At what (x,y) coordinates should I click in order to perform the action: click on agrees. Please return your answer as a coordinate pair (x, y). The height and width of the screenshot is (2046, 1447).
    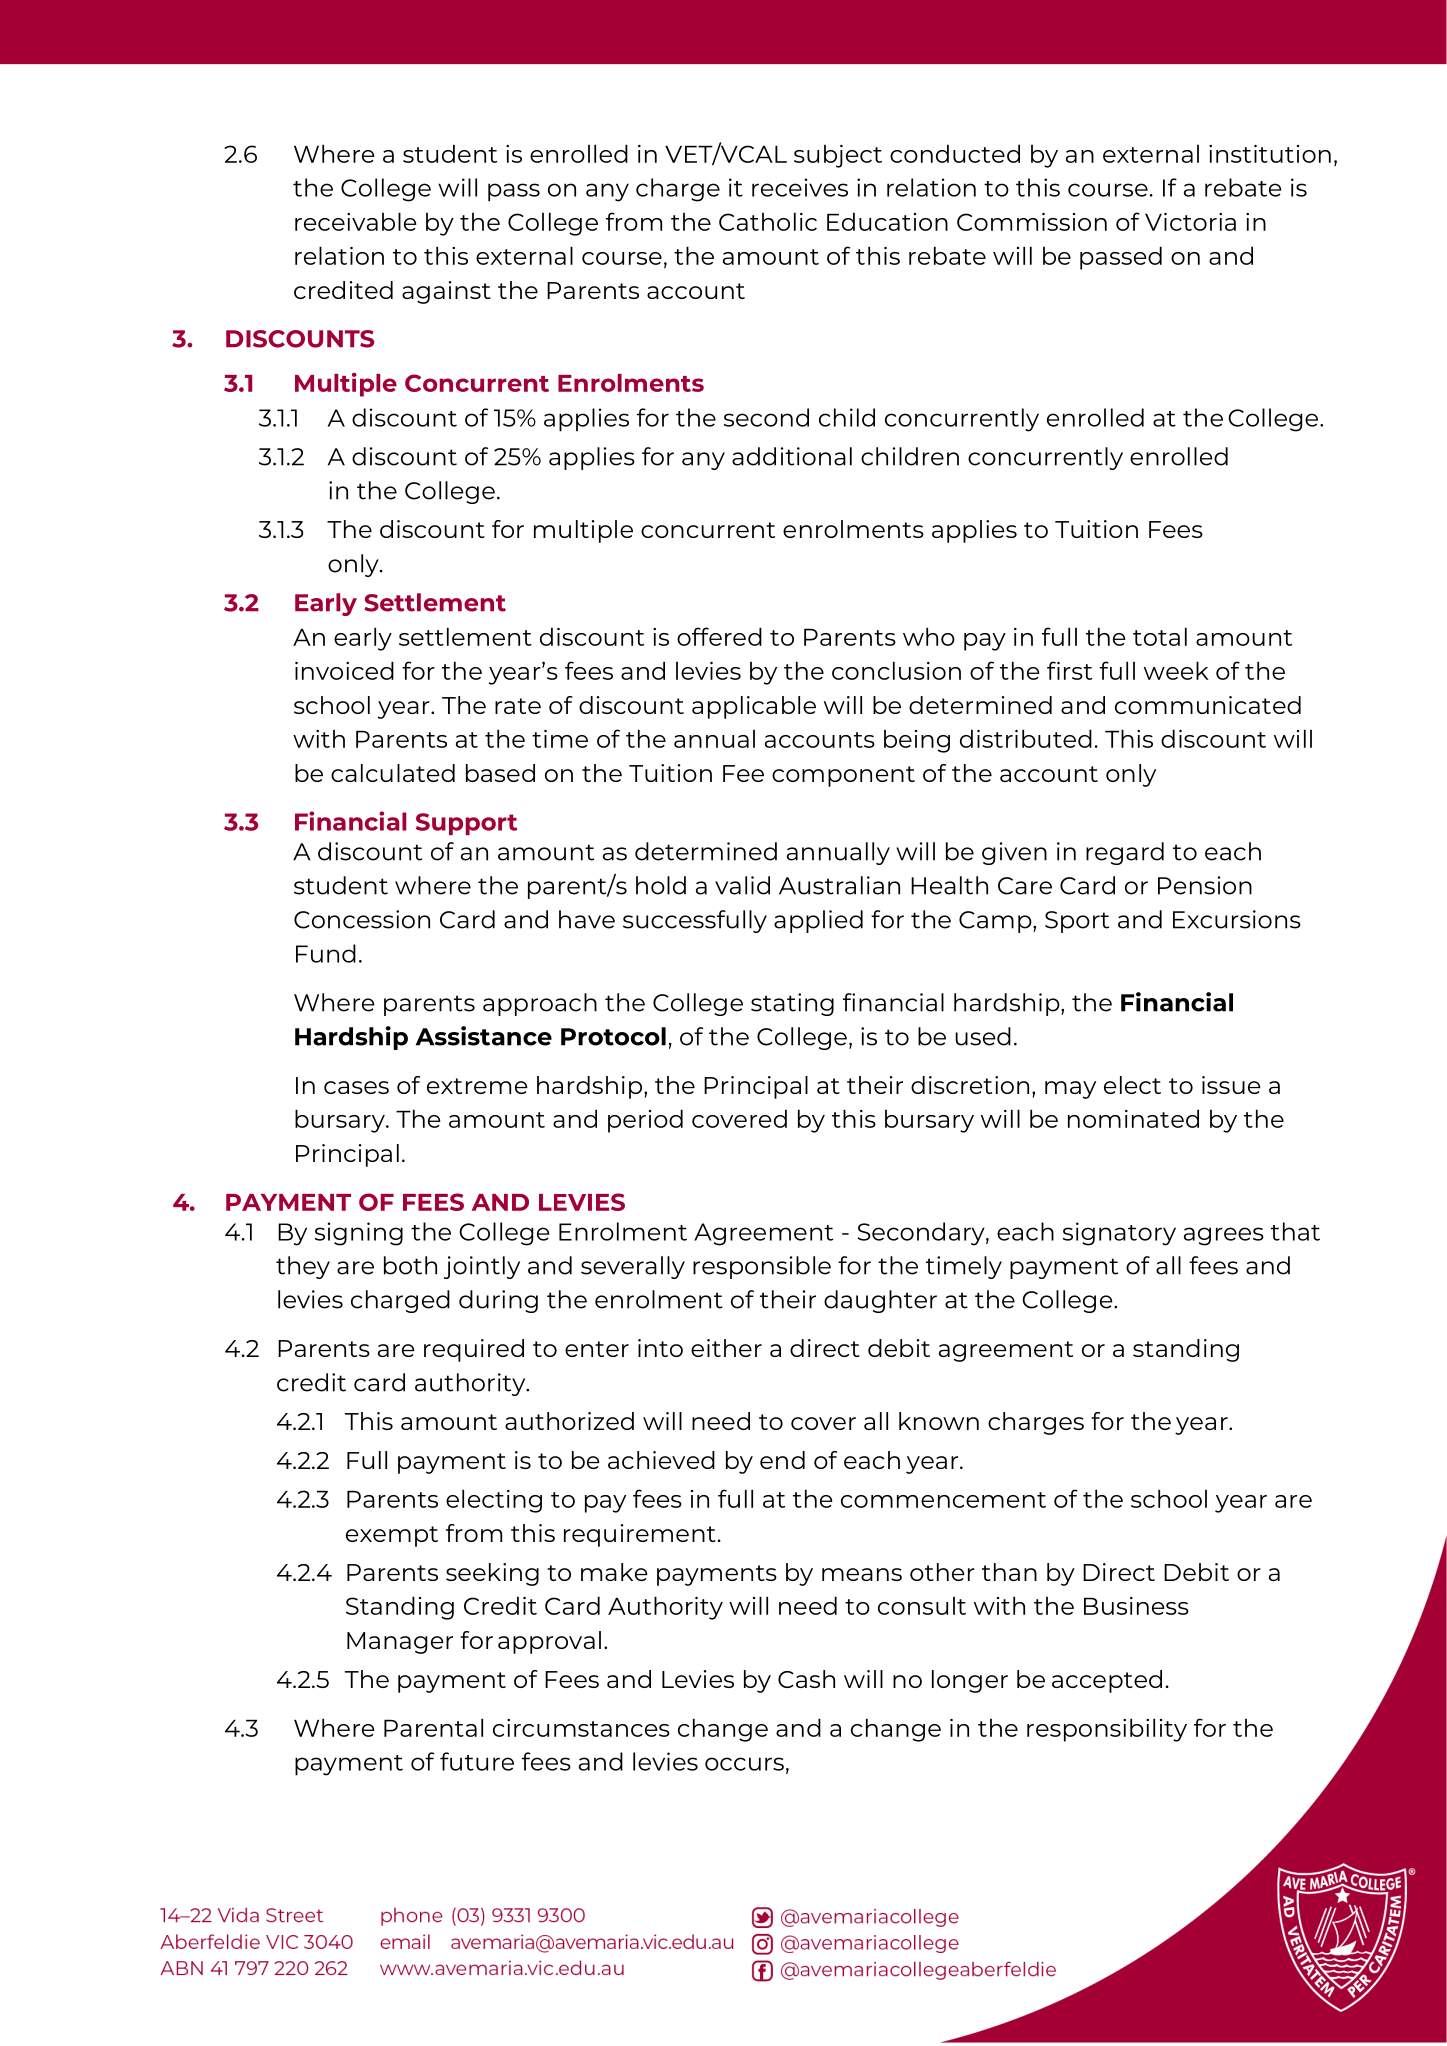
    Looking at the image, I should click on (1224, 1236).
